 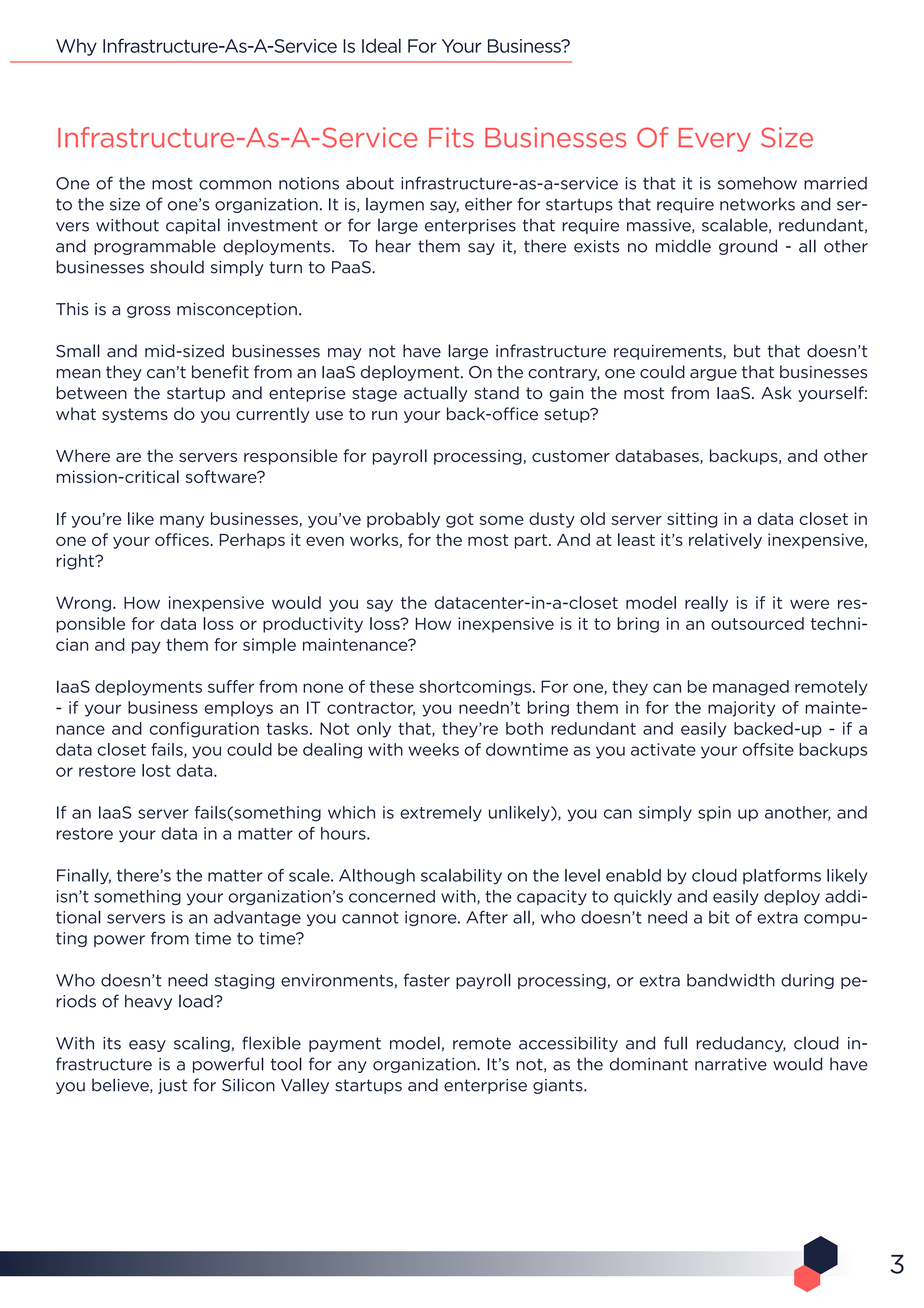 What do you see at coordinates (715, 140) in the screenshot?
I see `Every` at bounding box center [715, 140].
